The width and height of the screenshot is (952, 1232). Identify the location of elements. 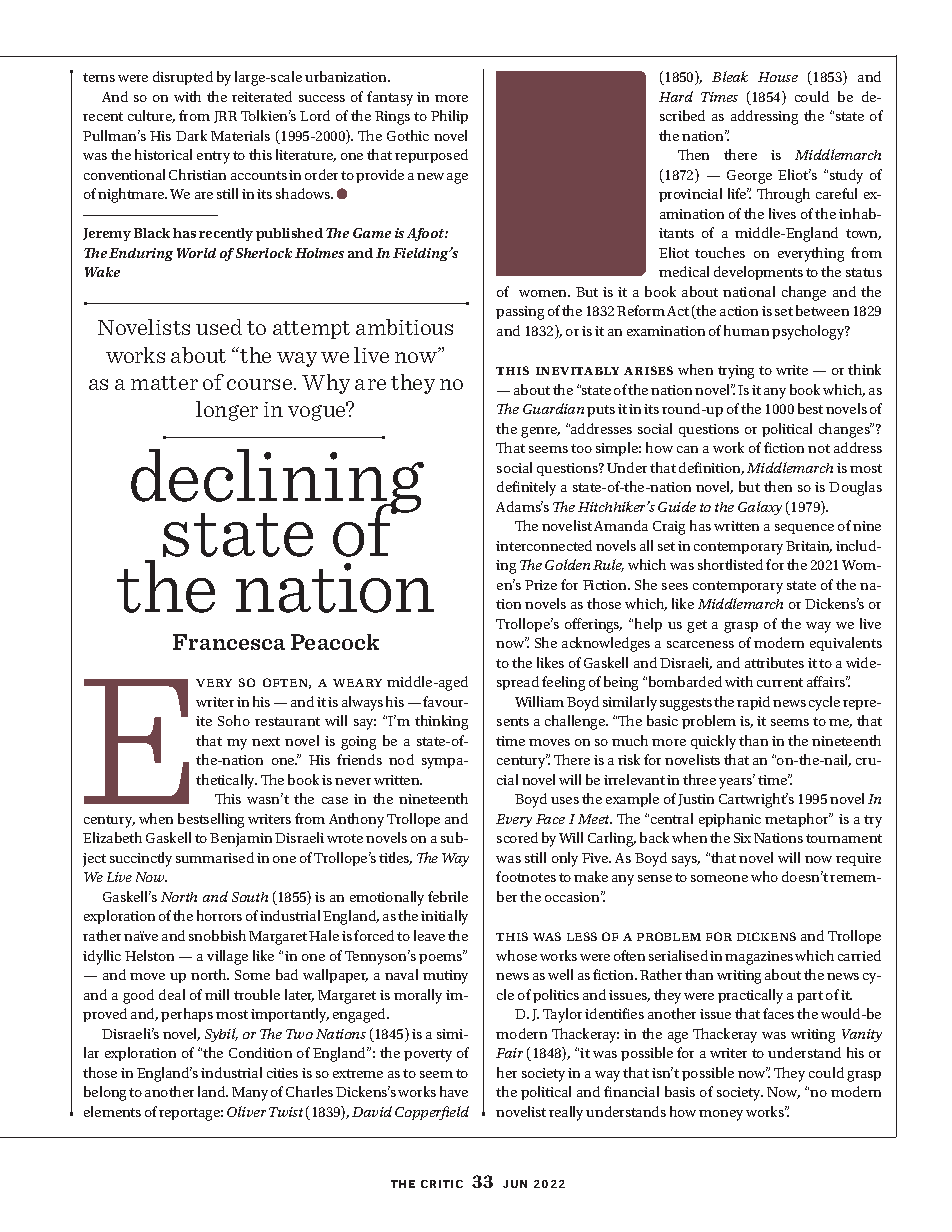
(112, 1111).
